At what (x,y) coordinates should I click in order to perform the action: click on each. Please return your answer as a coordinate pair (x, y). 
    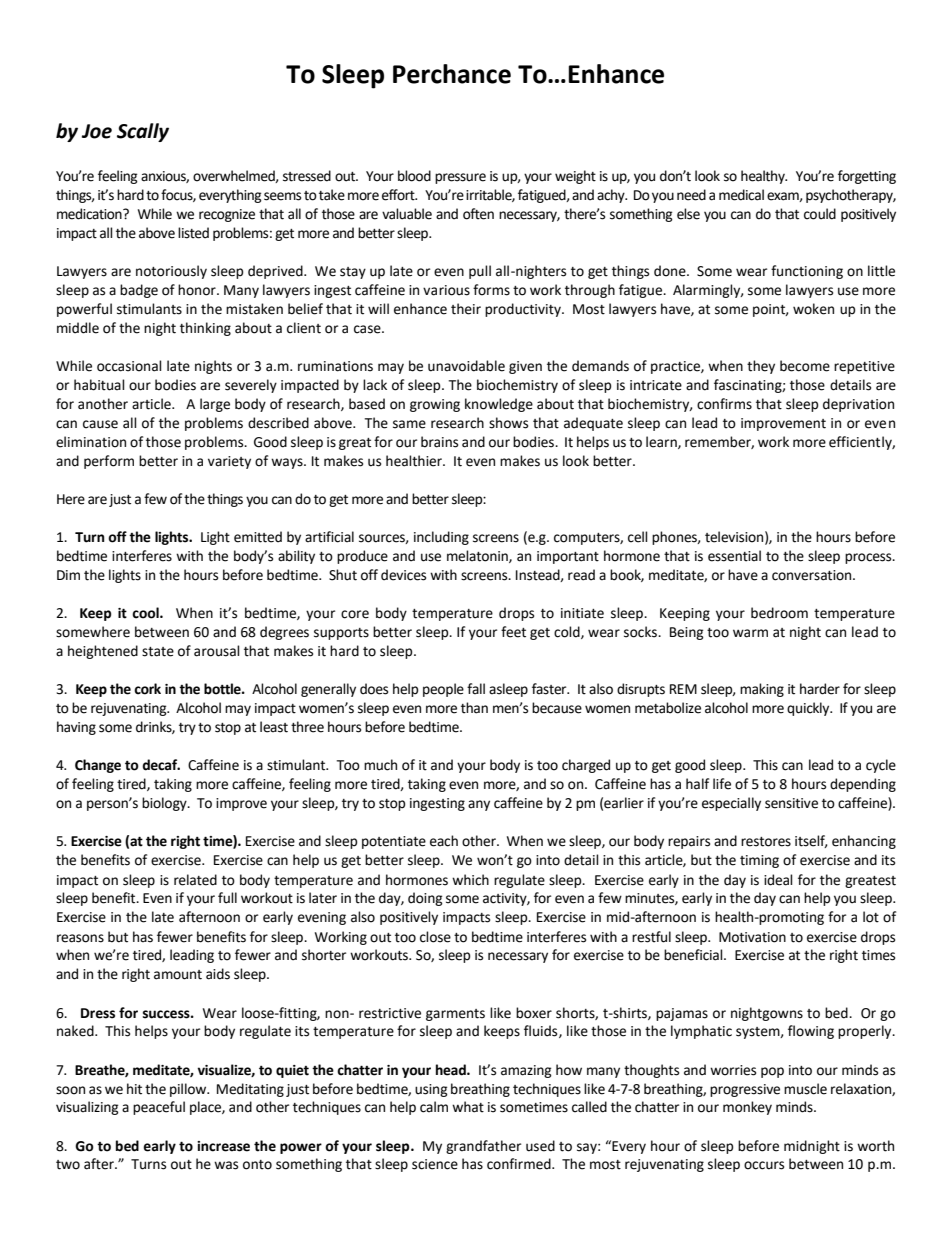
    Looking at the image, I should click on (444, 841).
